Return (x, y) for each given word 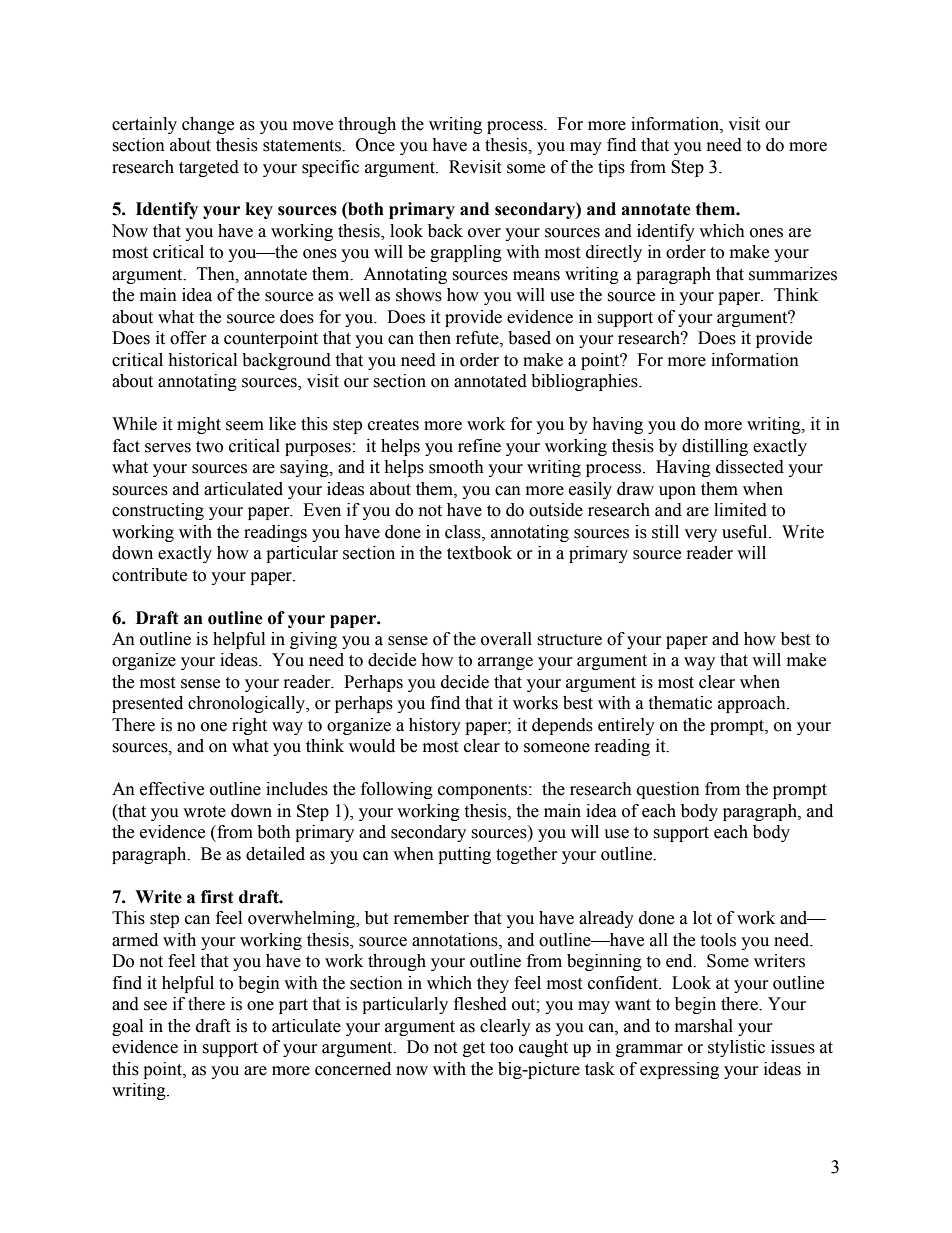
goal (127, 1027)
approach (753, 704)
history (435, 726)
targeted (209, 168)
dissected (750, 467)
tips (611, 168)
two (209, 447)
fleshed (480, 1004)
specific (330, 168)
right (249, 726)
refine (479, 446)
